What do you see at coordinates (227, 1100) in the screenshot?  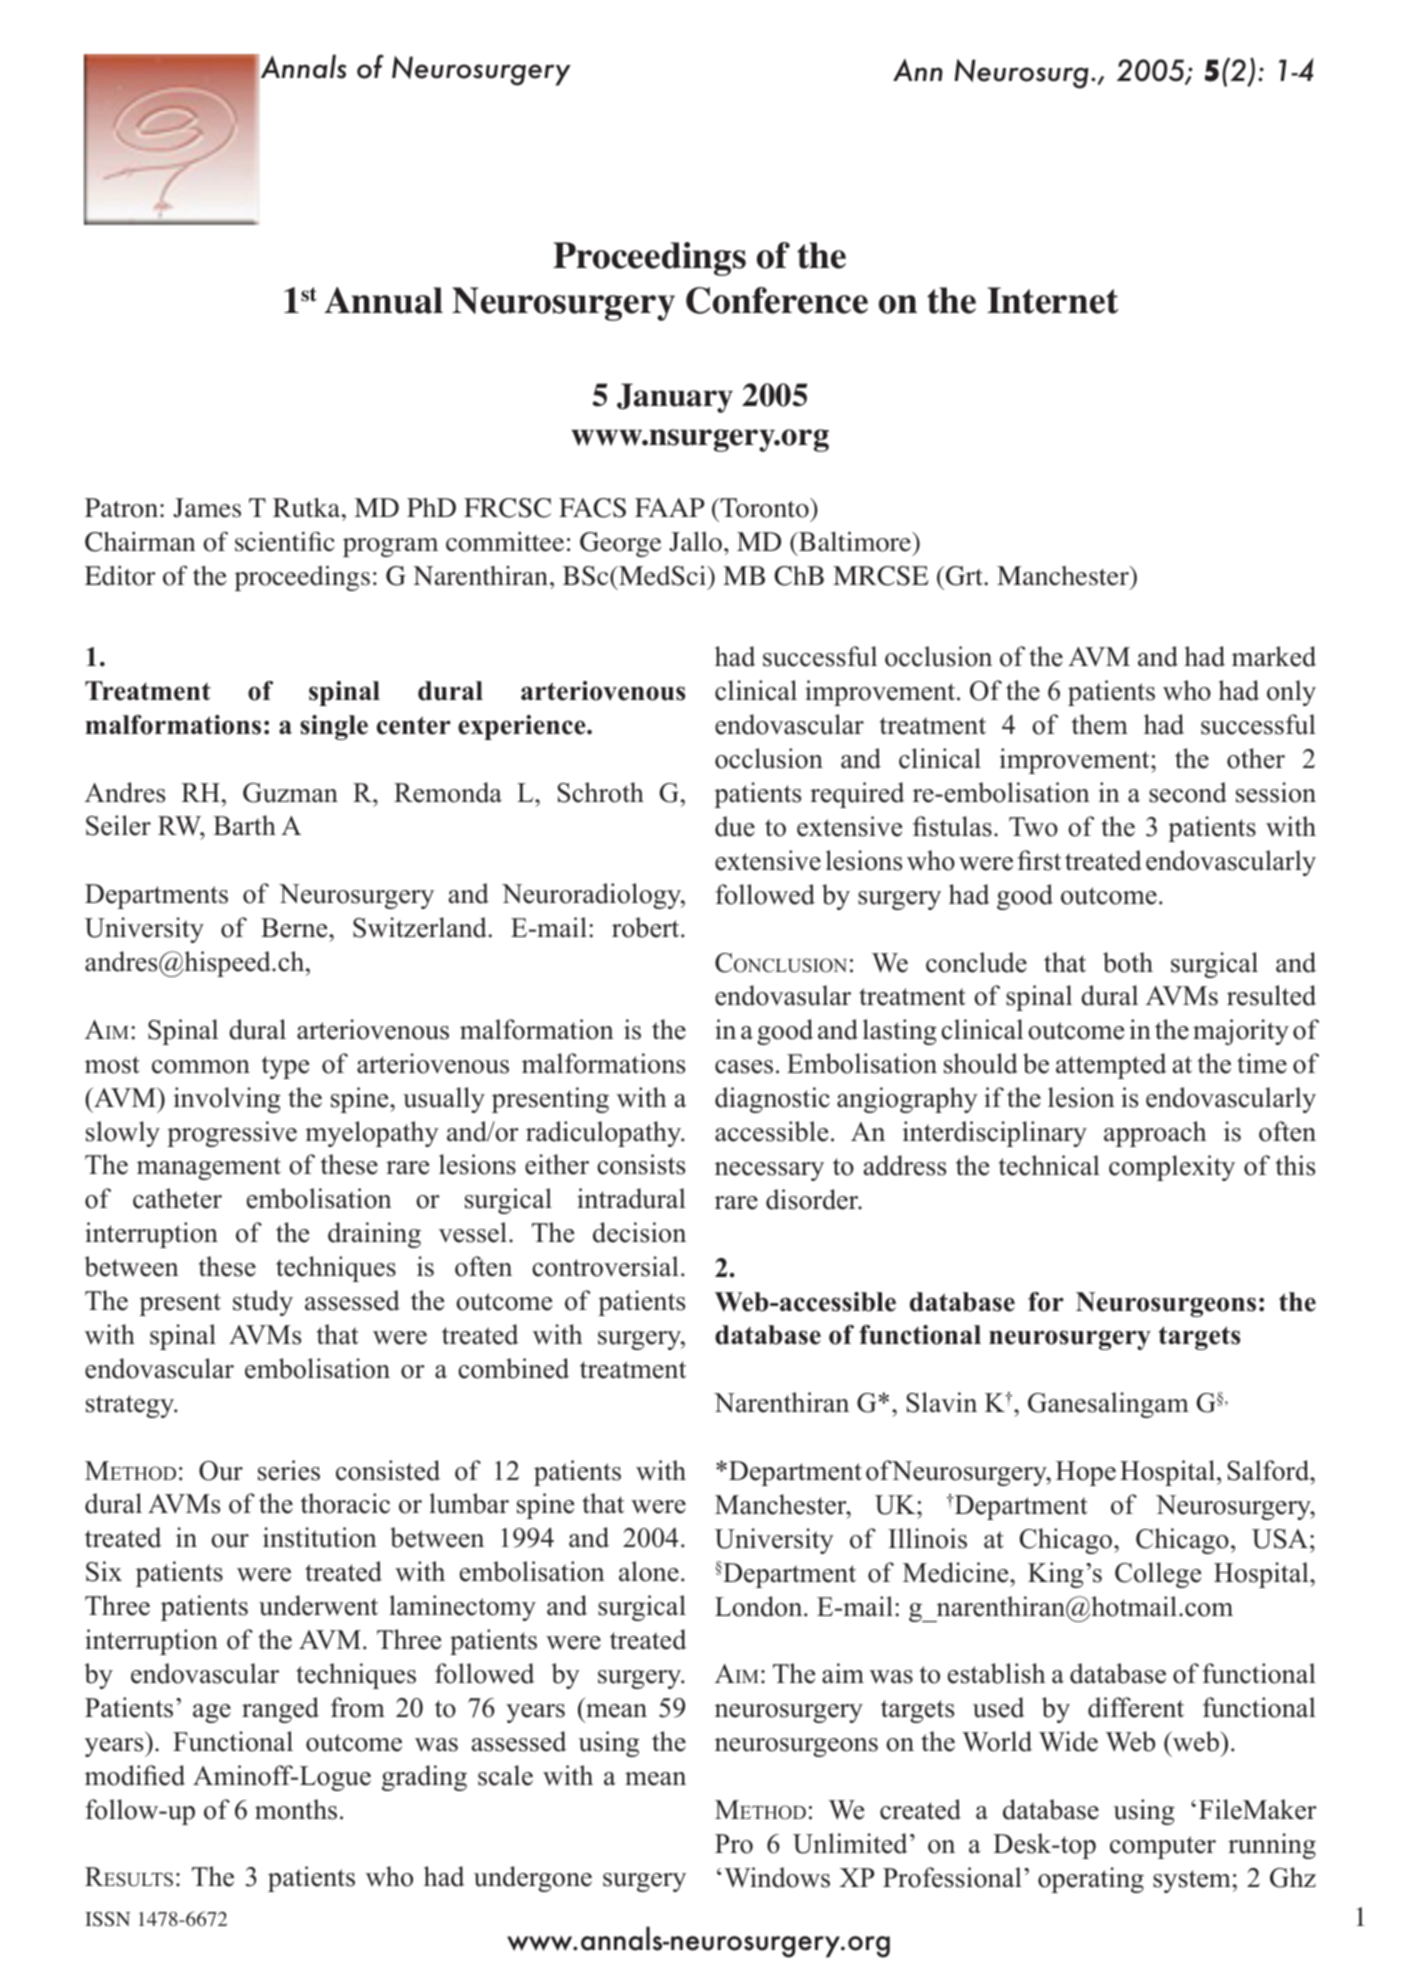 I see `involving` at bounding box center [227, 1100].
